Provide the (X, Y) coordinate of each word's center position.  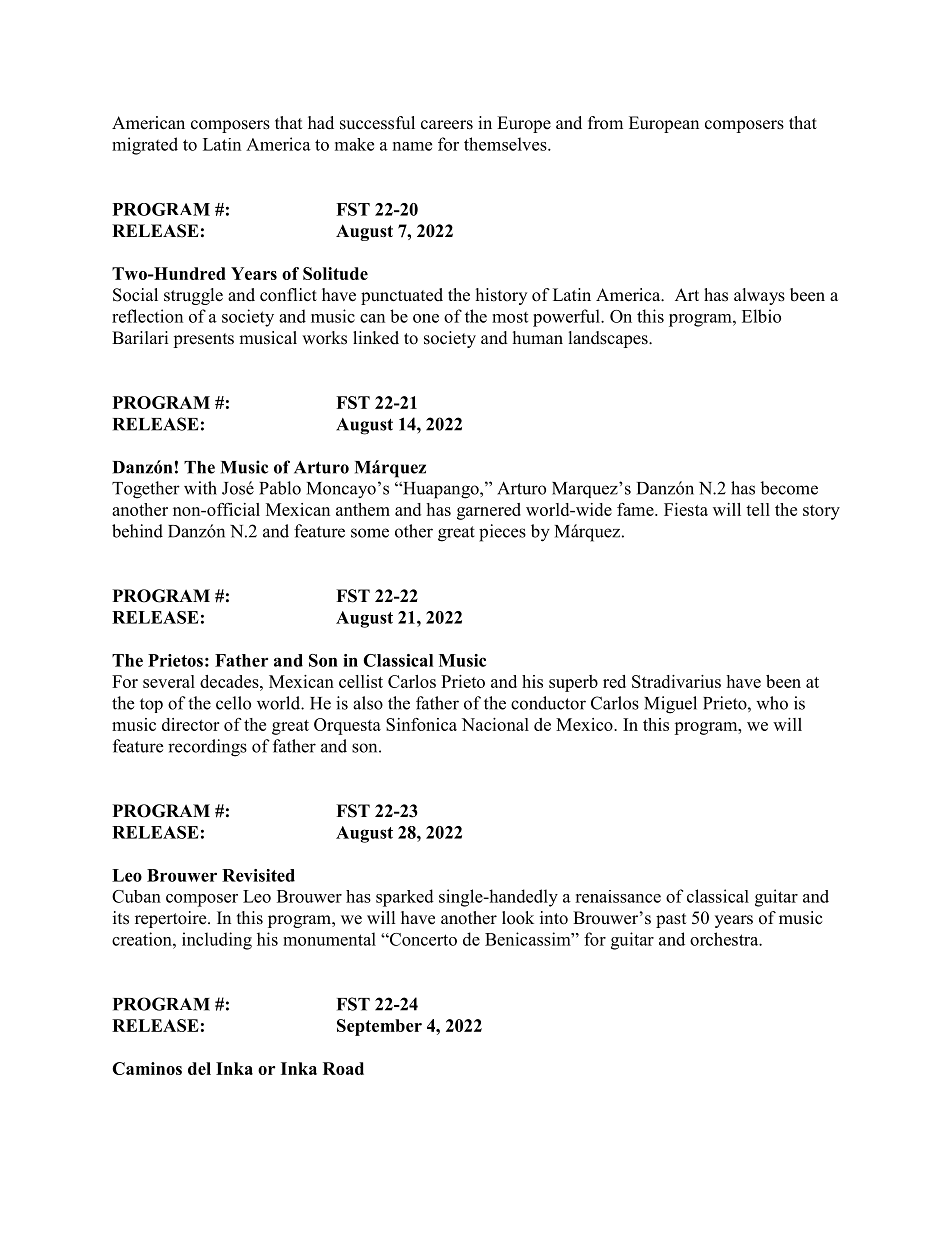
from (605, 123)
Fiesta (686, 509)
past (671, 920)
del (199, 1068)
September (379, 1027)
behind (137, 531)
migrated (145, 146)
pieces (502, 533)
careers (447, 125)
